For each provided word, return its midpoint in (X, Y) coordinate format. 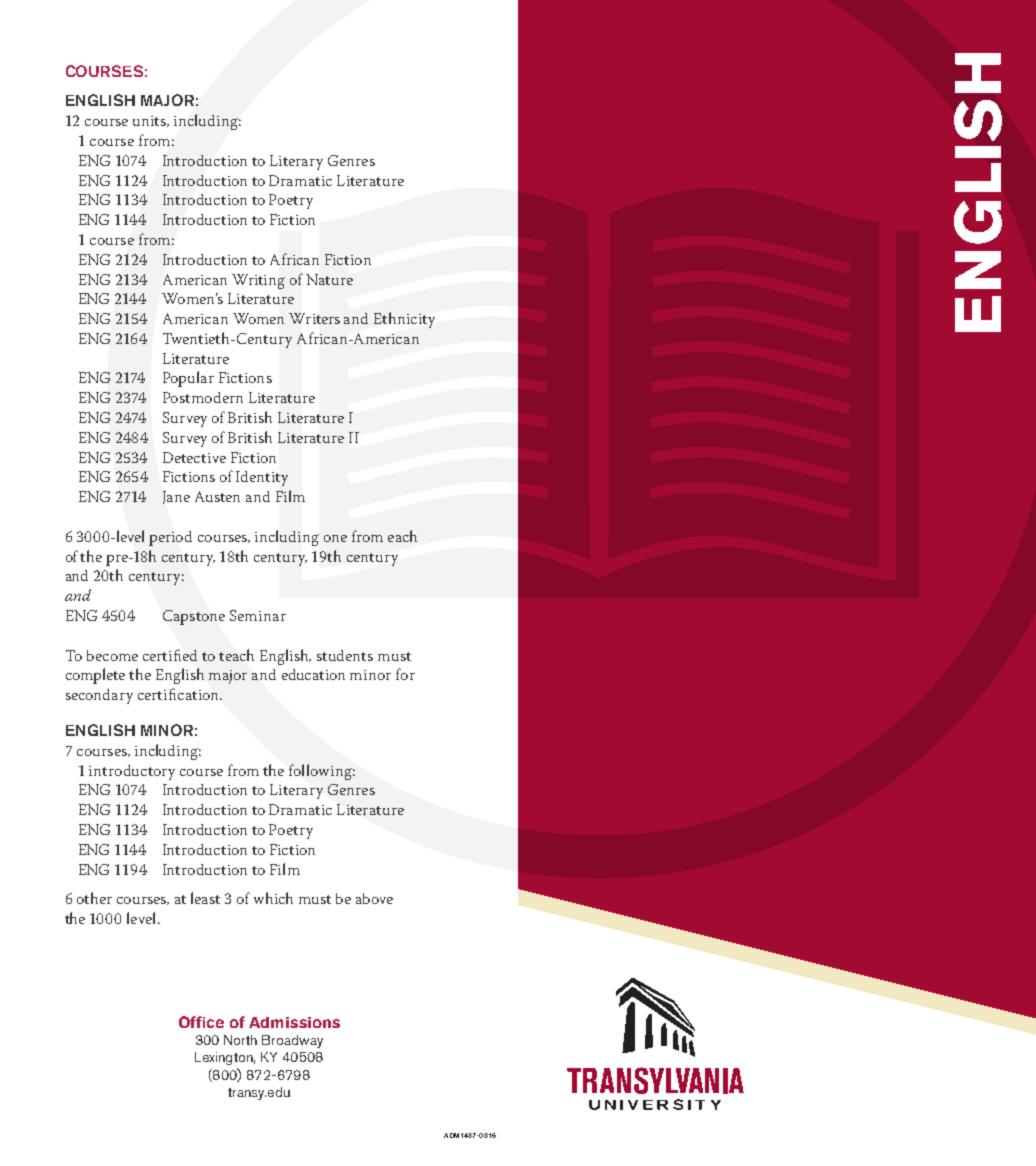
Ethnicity (404, 320)
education (313, 674)
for (405, 674)
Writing (258, 281)
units (151, 121)
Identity (262, 478)
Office (201, 1022)
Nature (329, 279)
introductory (132, 772)
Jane (176, 497)
